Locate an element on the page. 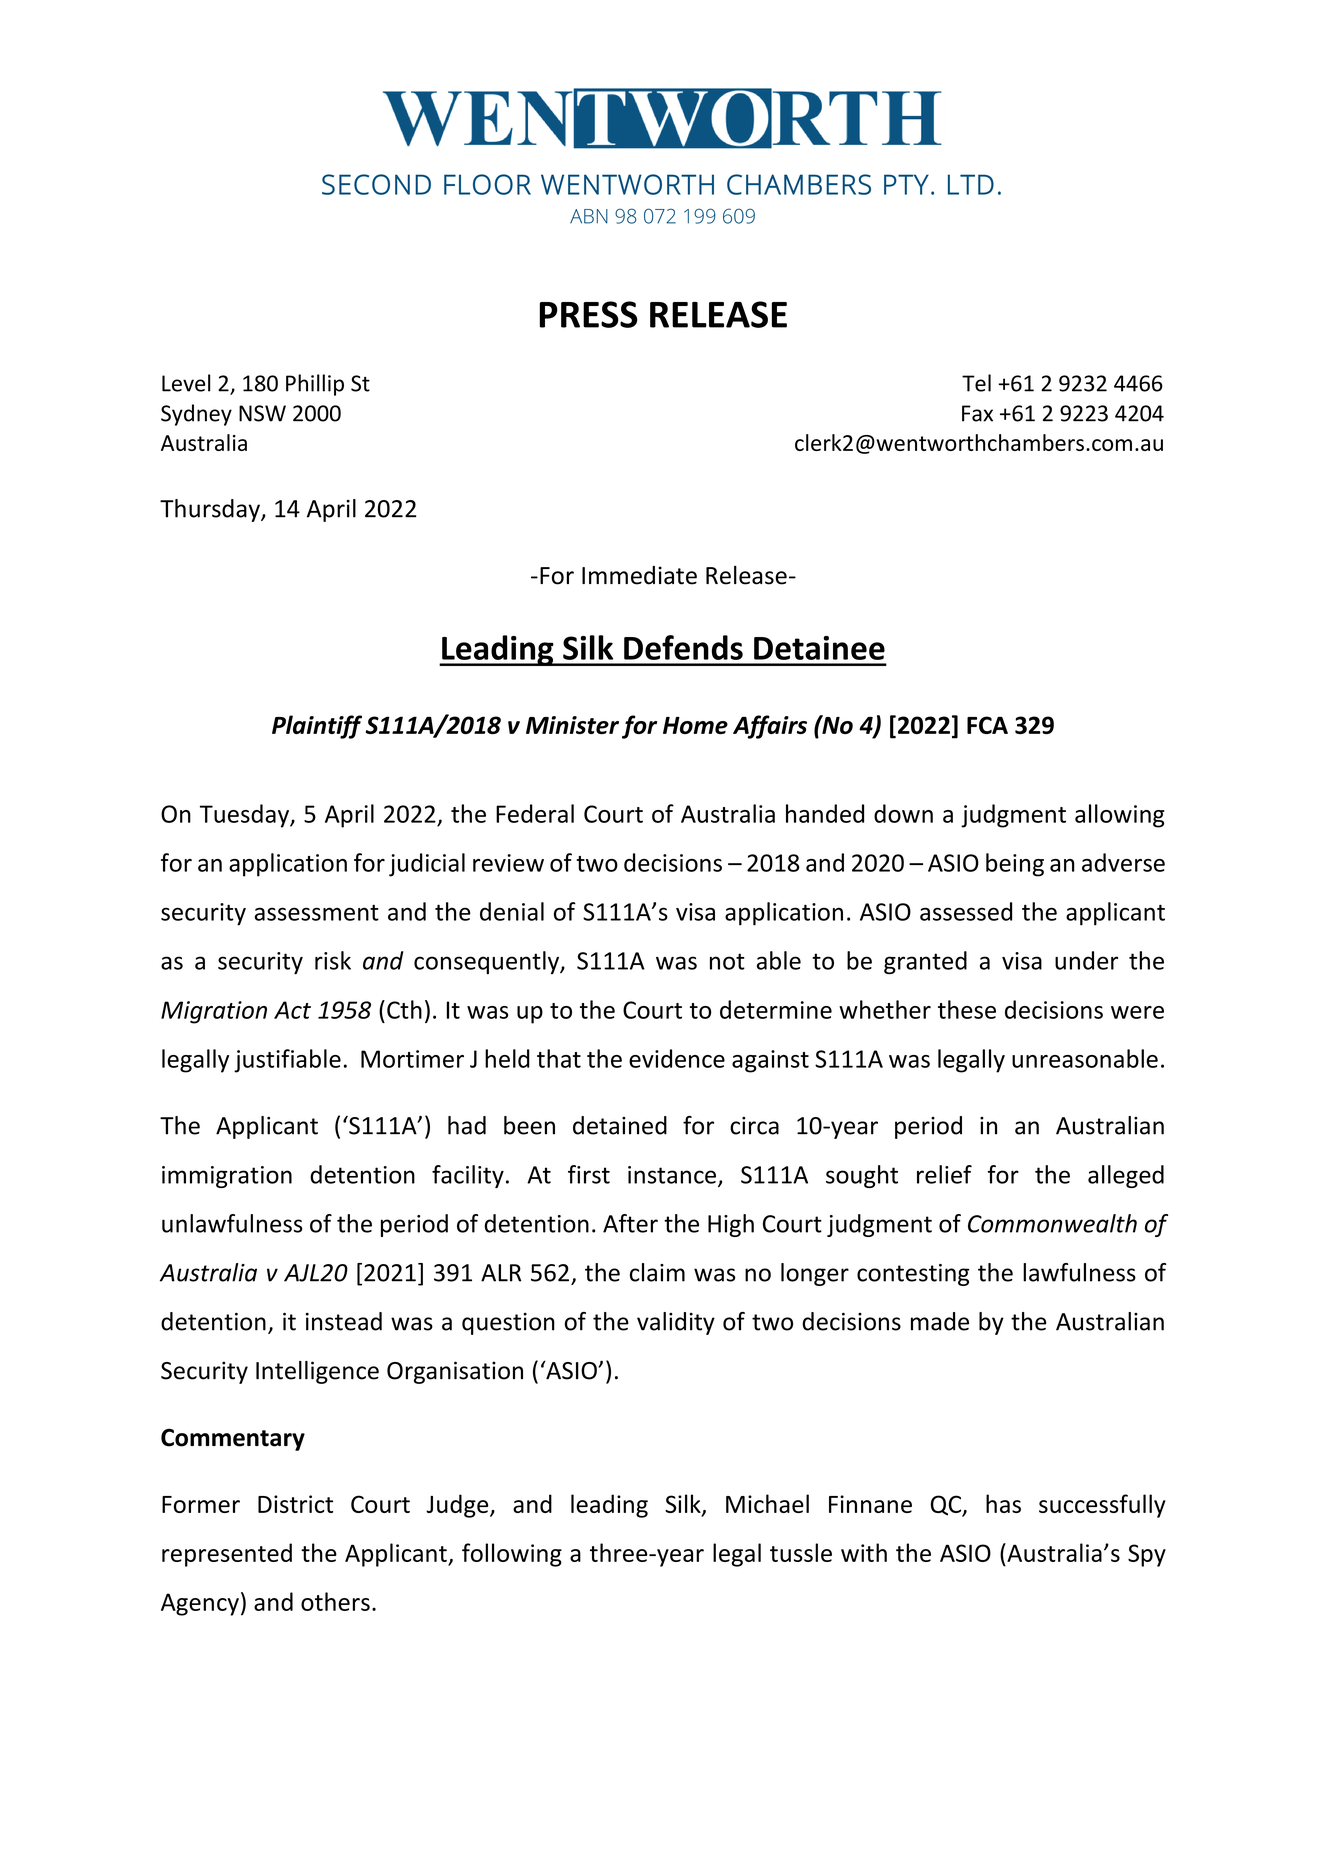 The image size is (1326, 1876). ABN is located at coordinates (589, 216).
